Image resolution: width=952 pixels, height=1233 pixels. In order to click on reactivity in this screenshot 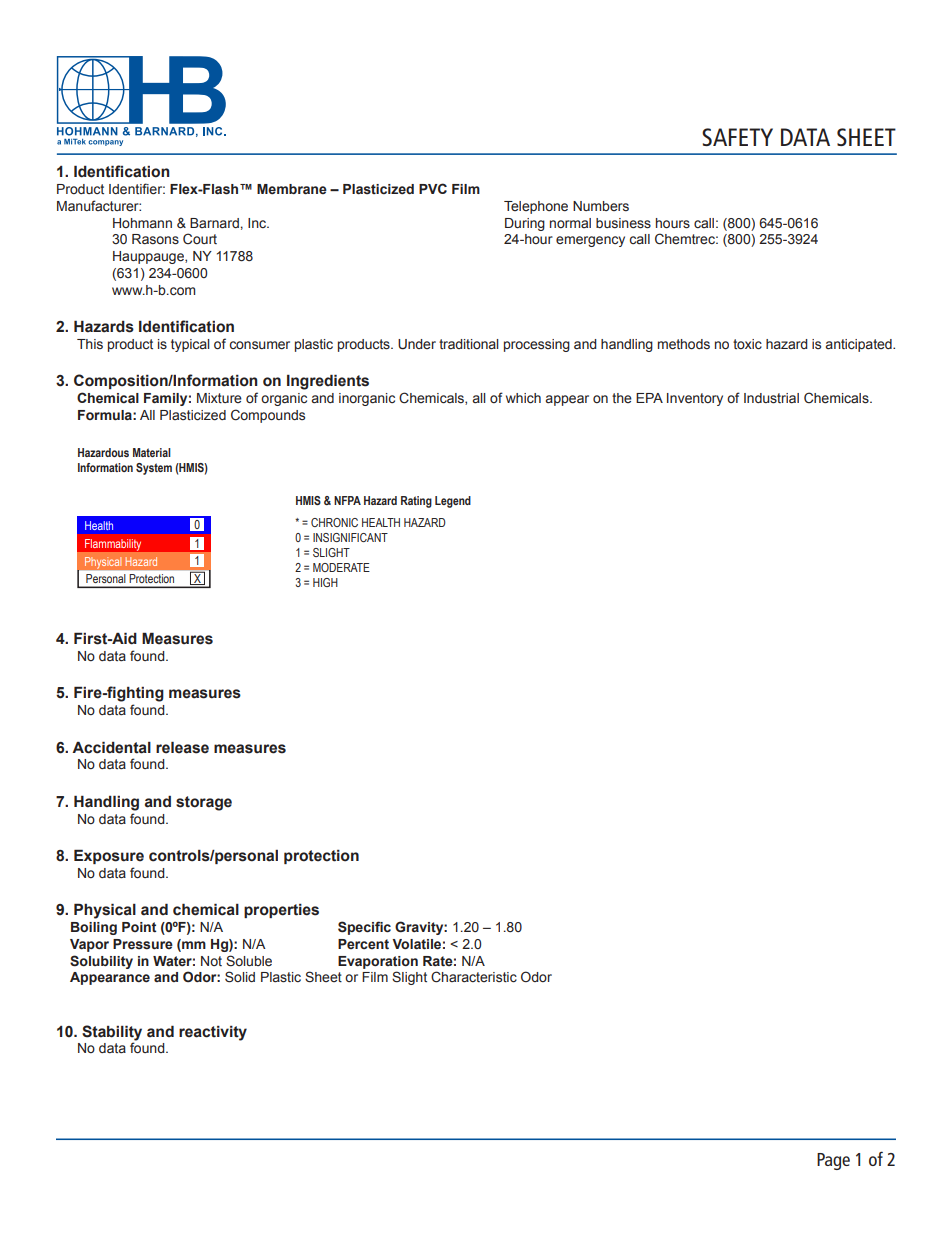, I will do `click(213, 1033)`.
